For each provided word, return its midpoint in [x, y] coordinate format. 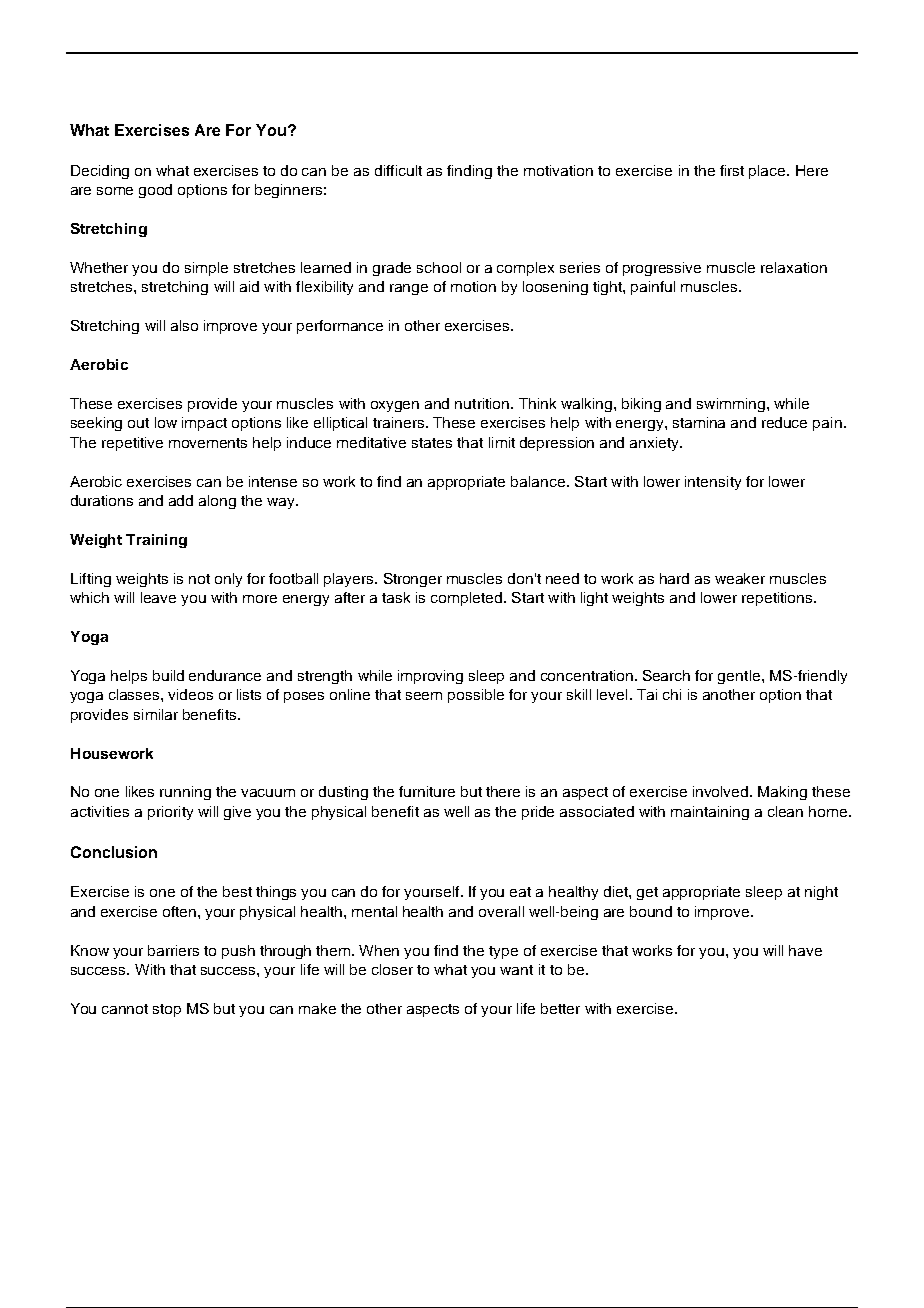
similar [156, 714]
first [732, 170]
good [155, 191]
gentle [739, 677]
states [432, 443]
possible [476, 696]
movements [208, 443]
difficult [398, 170]
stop [167, 1010]
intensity [713, 483]
